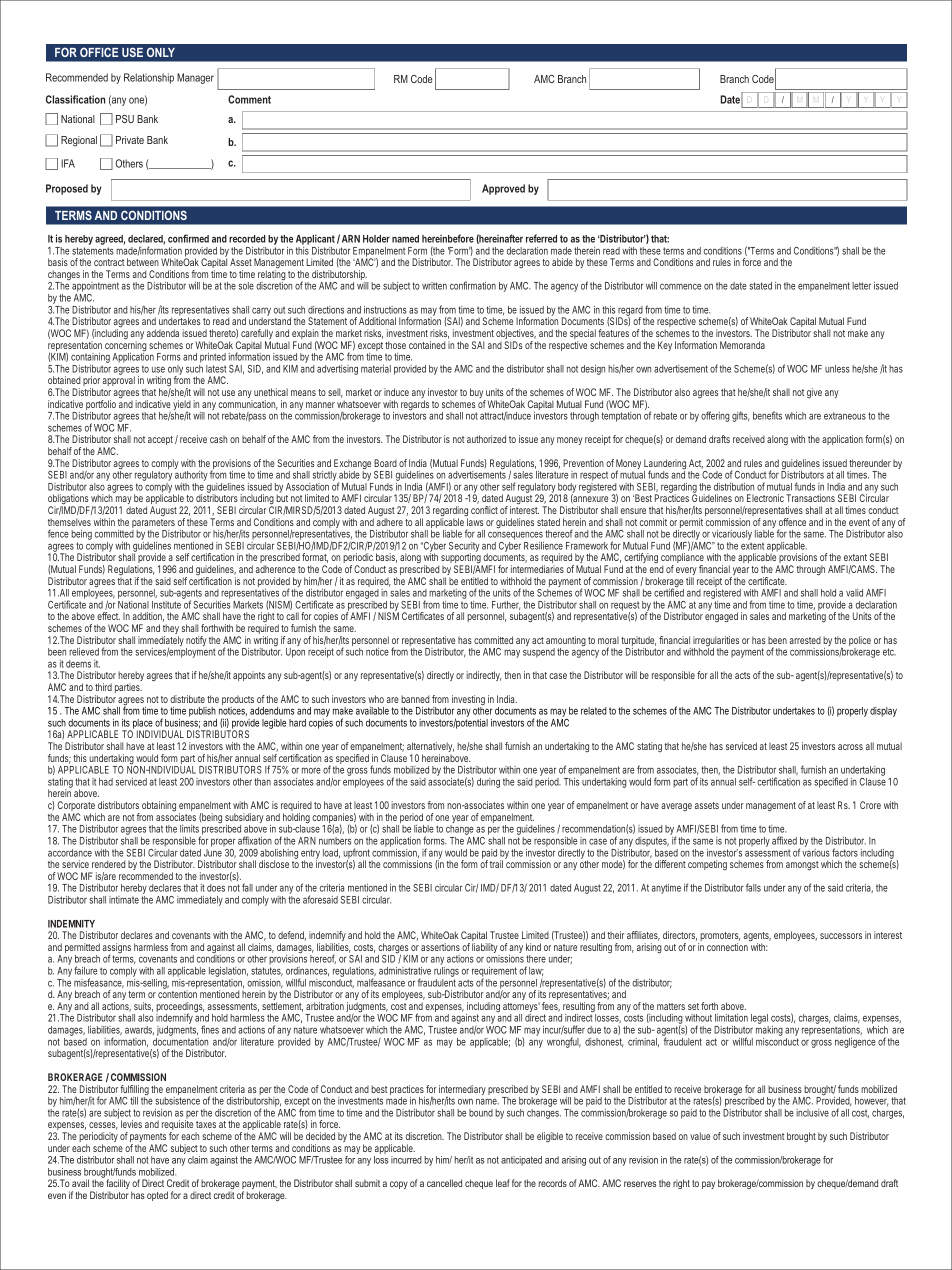 This screenshot has height=1270, width=952. What do you see at coordinates (125, 119) in the screenshot?
I see `PSU` at bounding box center [125, 119].
